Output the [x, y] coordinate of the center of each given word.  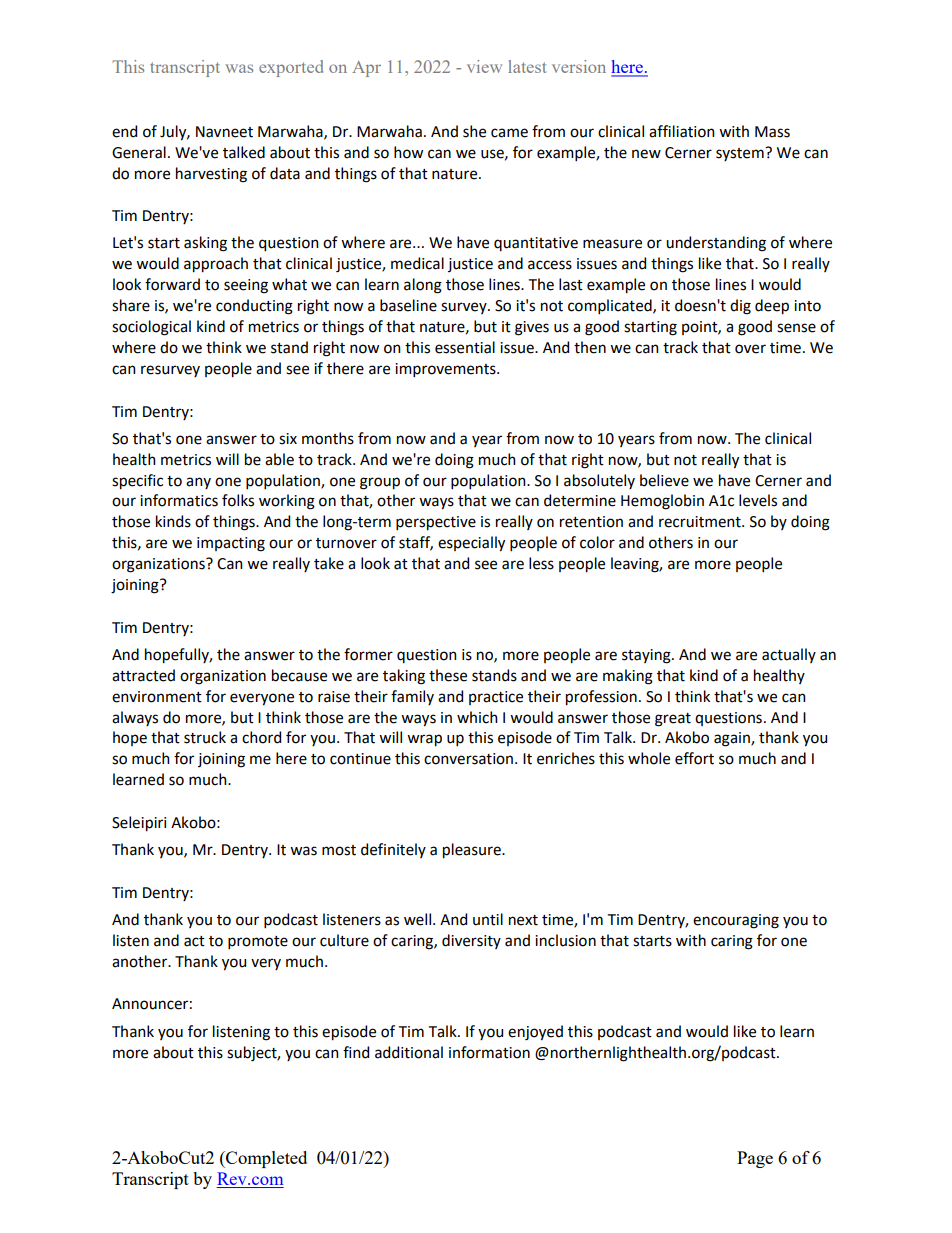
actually [789, 655]
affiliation [682, 131]
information [489, 1052]
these [448, 675]
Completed [265, 1159]
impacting [231, 544]
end [124, 131]
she [474, 131]
